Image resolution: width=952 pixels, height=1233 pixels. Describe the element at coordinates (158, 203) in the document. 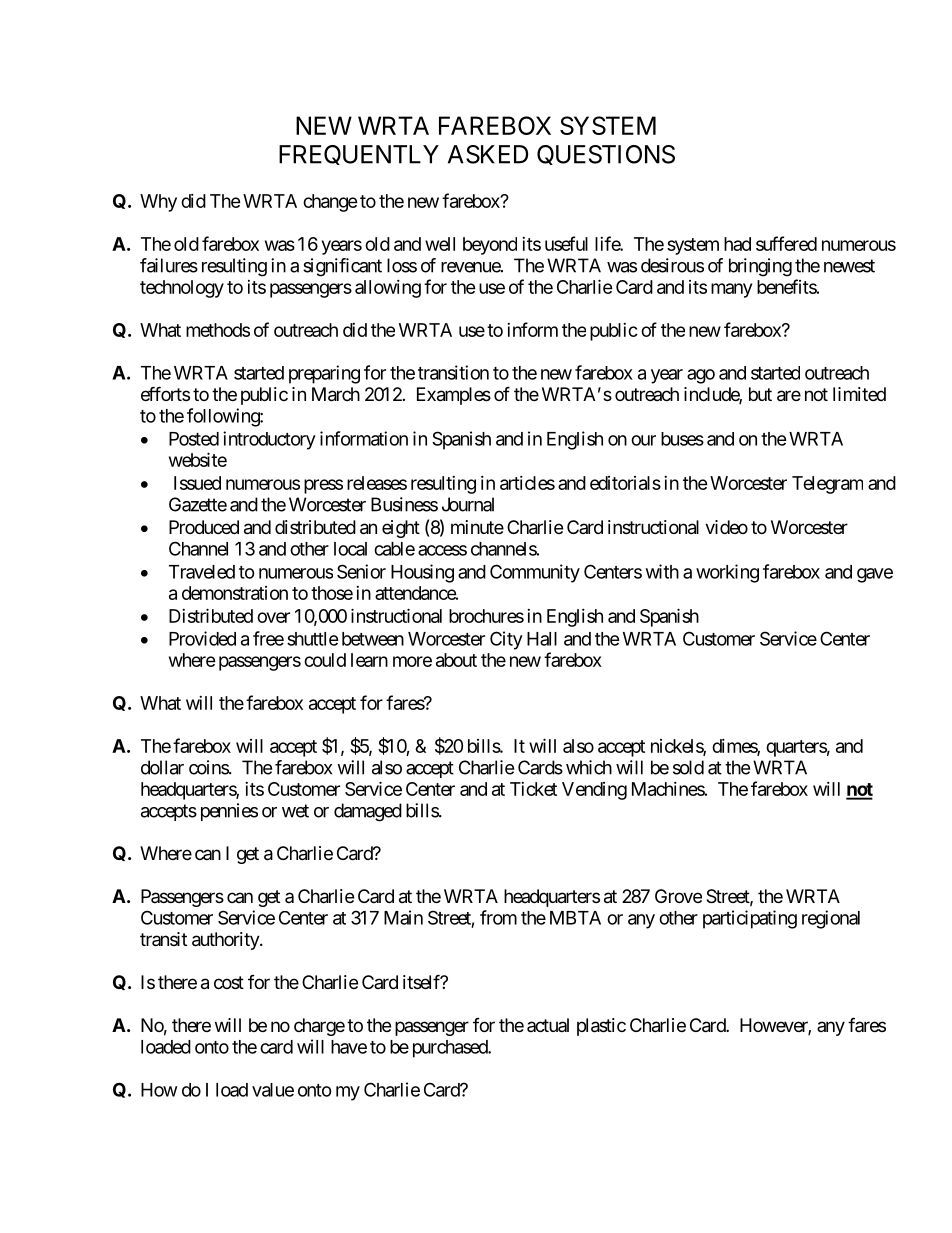

I see `Why` at that location.
